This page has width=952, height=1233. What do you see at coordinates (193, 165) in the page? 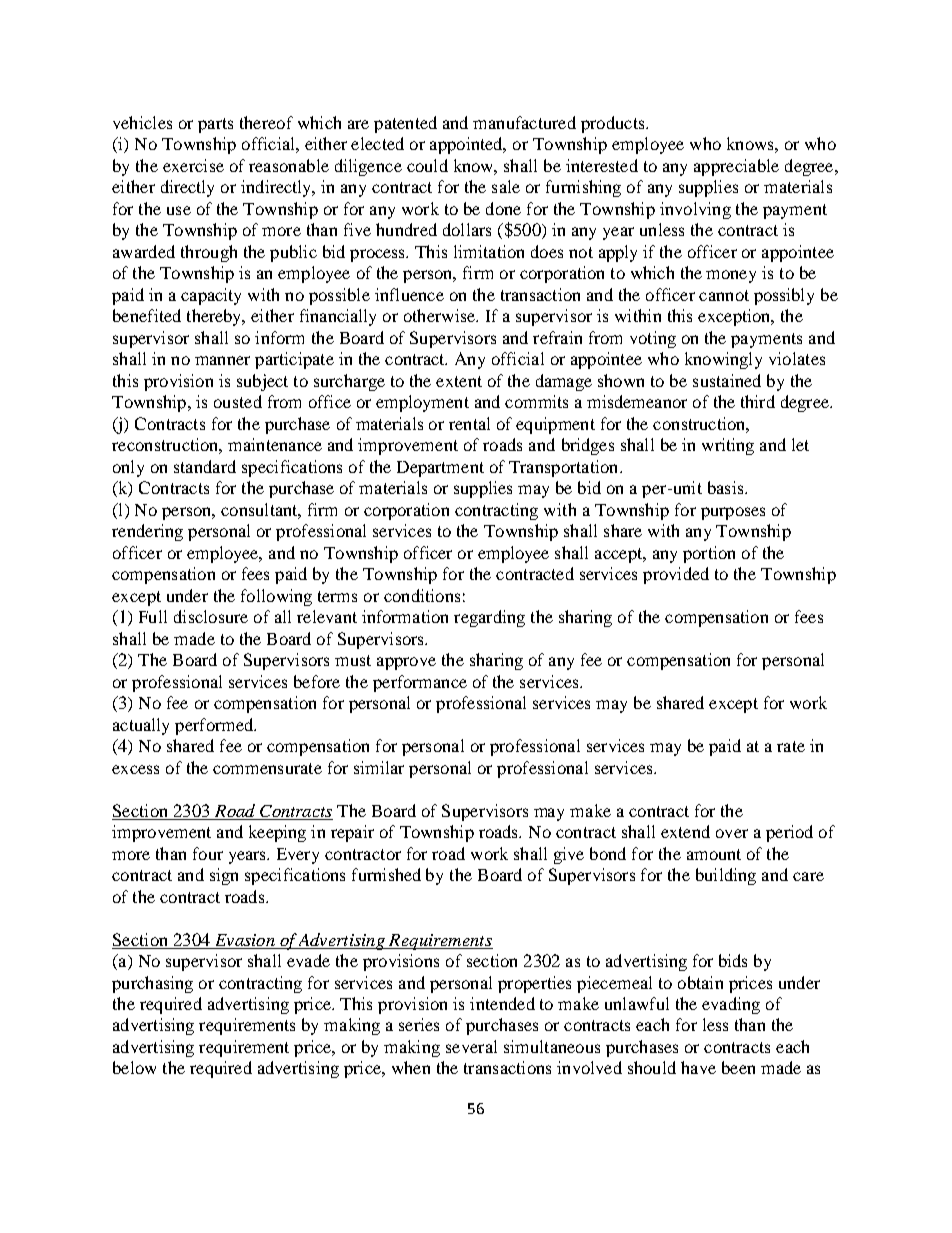
I see `exercise` at bounding box center [193, 165].
